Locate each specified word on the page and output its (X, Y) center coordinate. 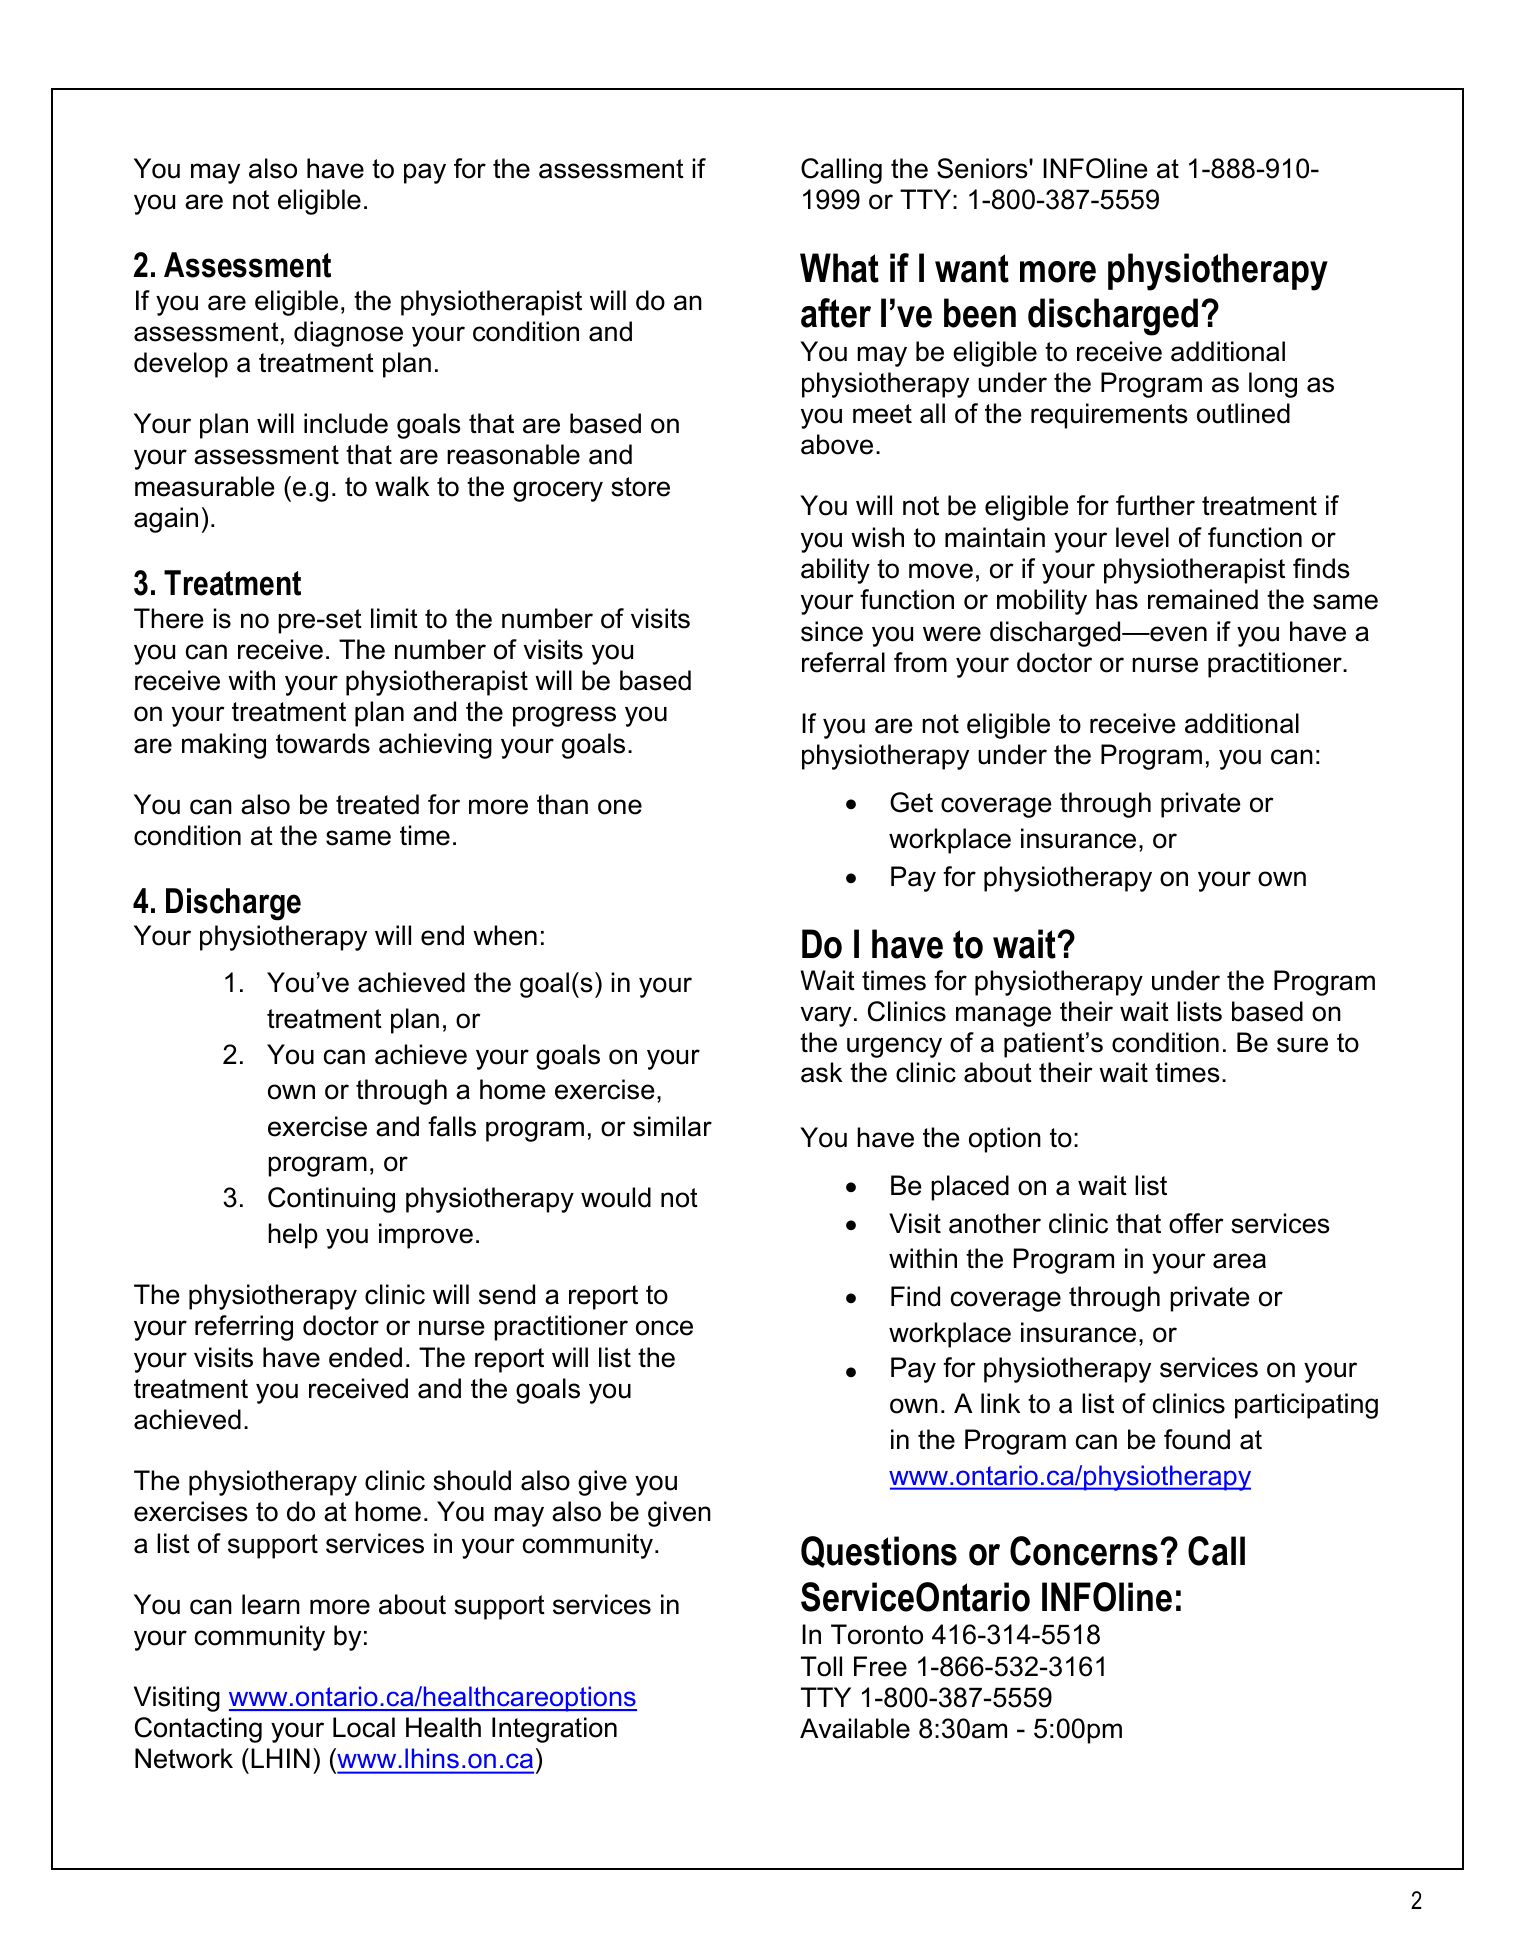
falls (452, 1126)
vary (826, 1016)
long (1273, 385)
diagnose (348, 334)
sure (1302, 1045)
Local (364, 1727)
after (836, 313)
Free (880, 1666)
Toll (821, 1666)
